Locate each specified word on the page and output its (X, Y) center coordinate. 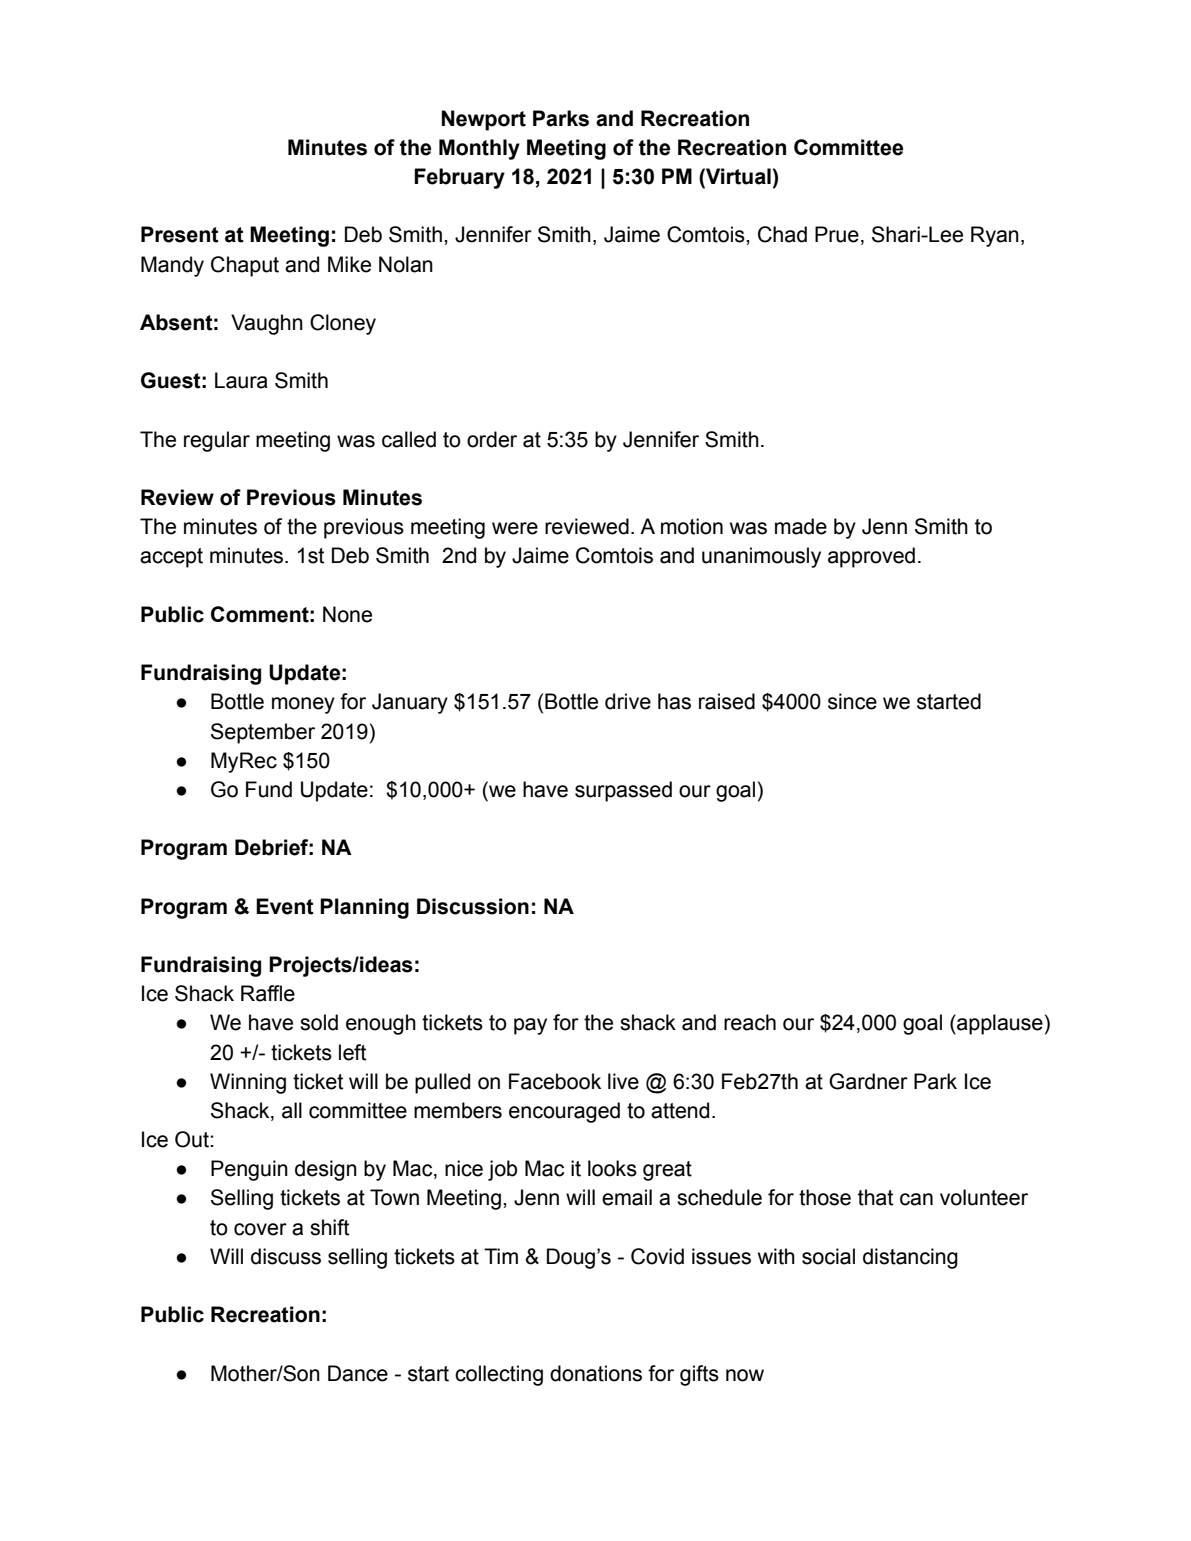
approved (871, 557)
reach (750, 1022)
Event (285, 906)
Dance (358, 1373)
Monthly (479, 149)
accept (171, 558)
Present (180, 234)
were (515, 528)
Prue (837, 234)
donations (596, 1373)
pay (530, 1026)
